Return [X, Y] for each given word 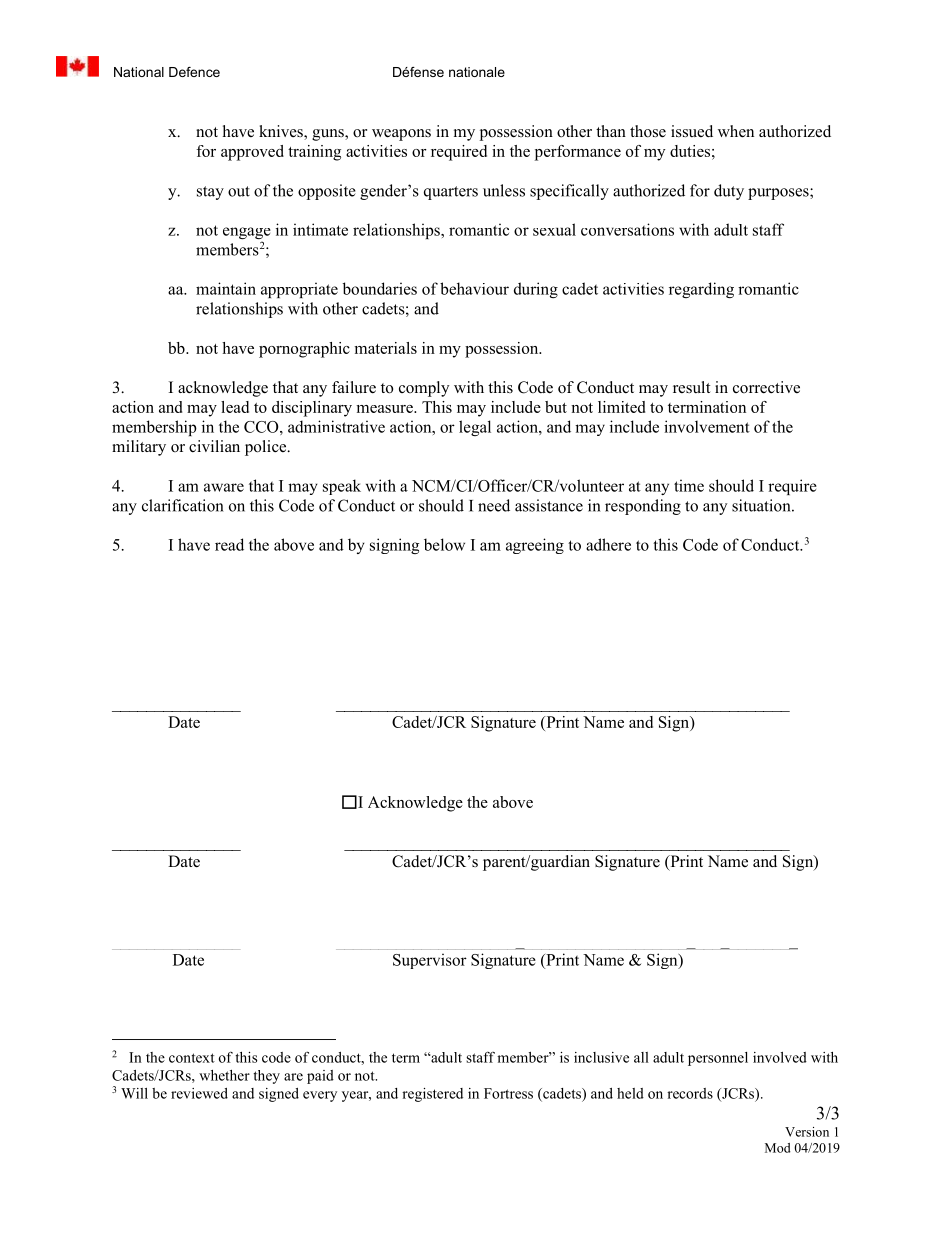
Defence [194, 72]
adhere [608, 544]
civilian [214, 446]
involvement [707, 426]
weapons [401, 135]
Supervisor [430, 961]
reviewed [199, 1093]
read [229, 544]
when [736, 131]
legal [475, 428]
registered [432, 1095]
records [690, 1093]
